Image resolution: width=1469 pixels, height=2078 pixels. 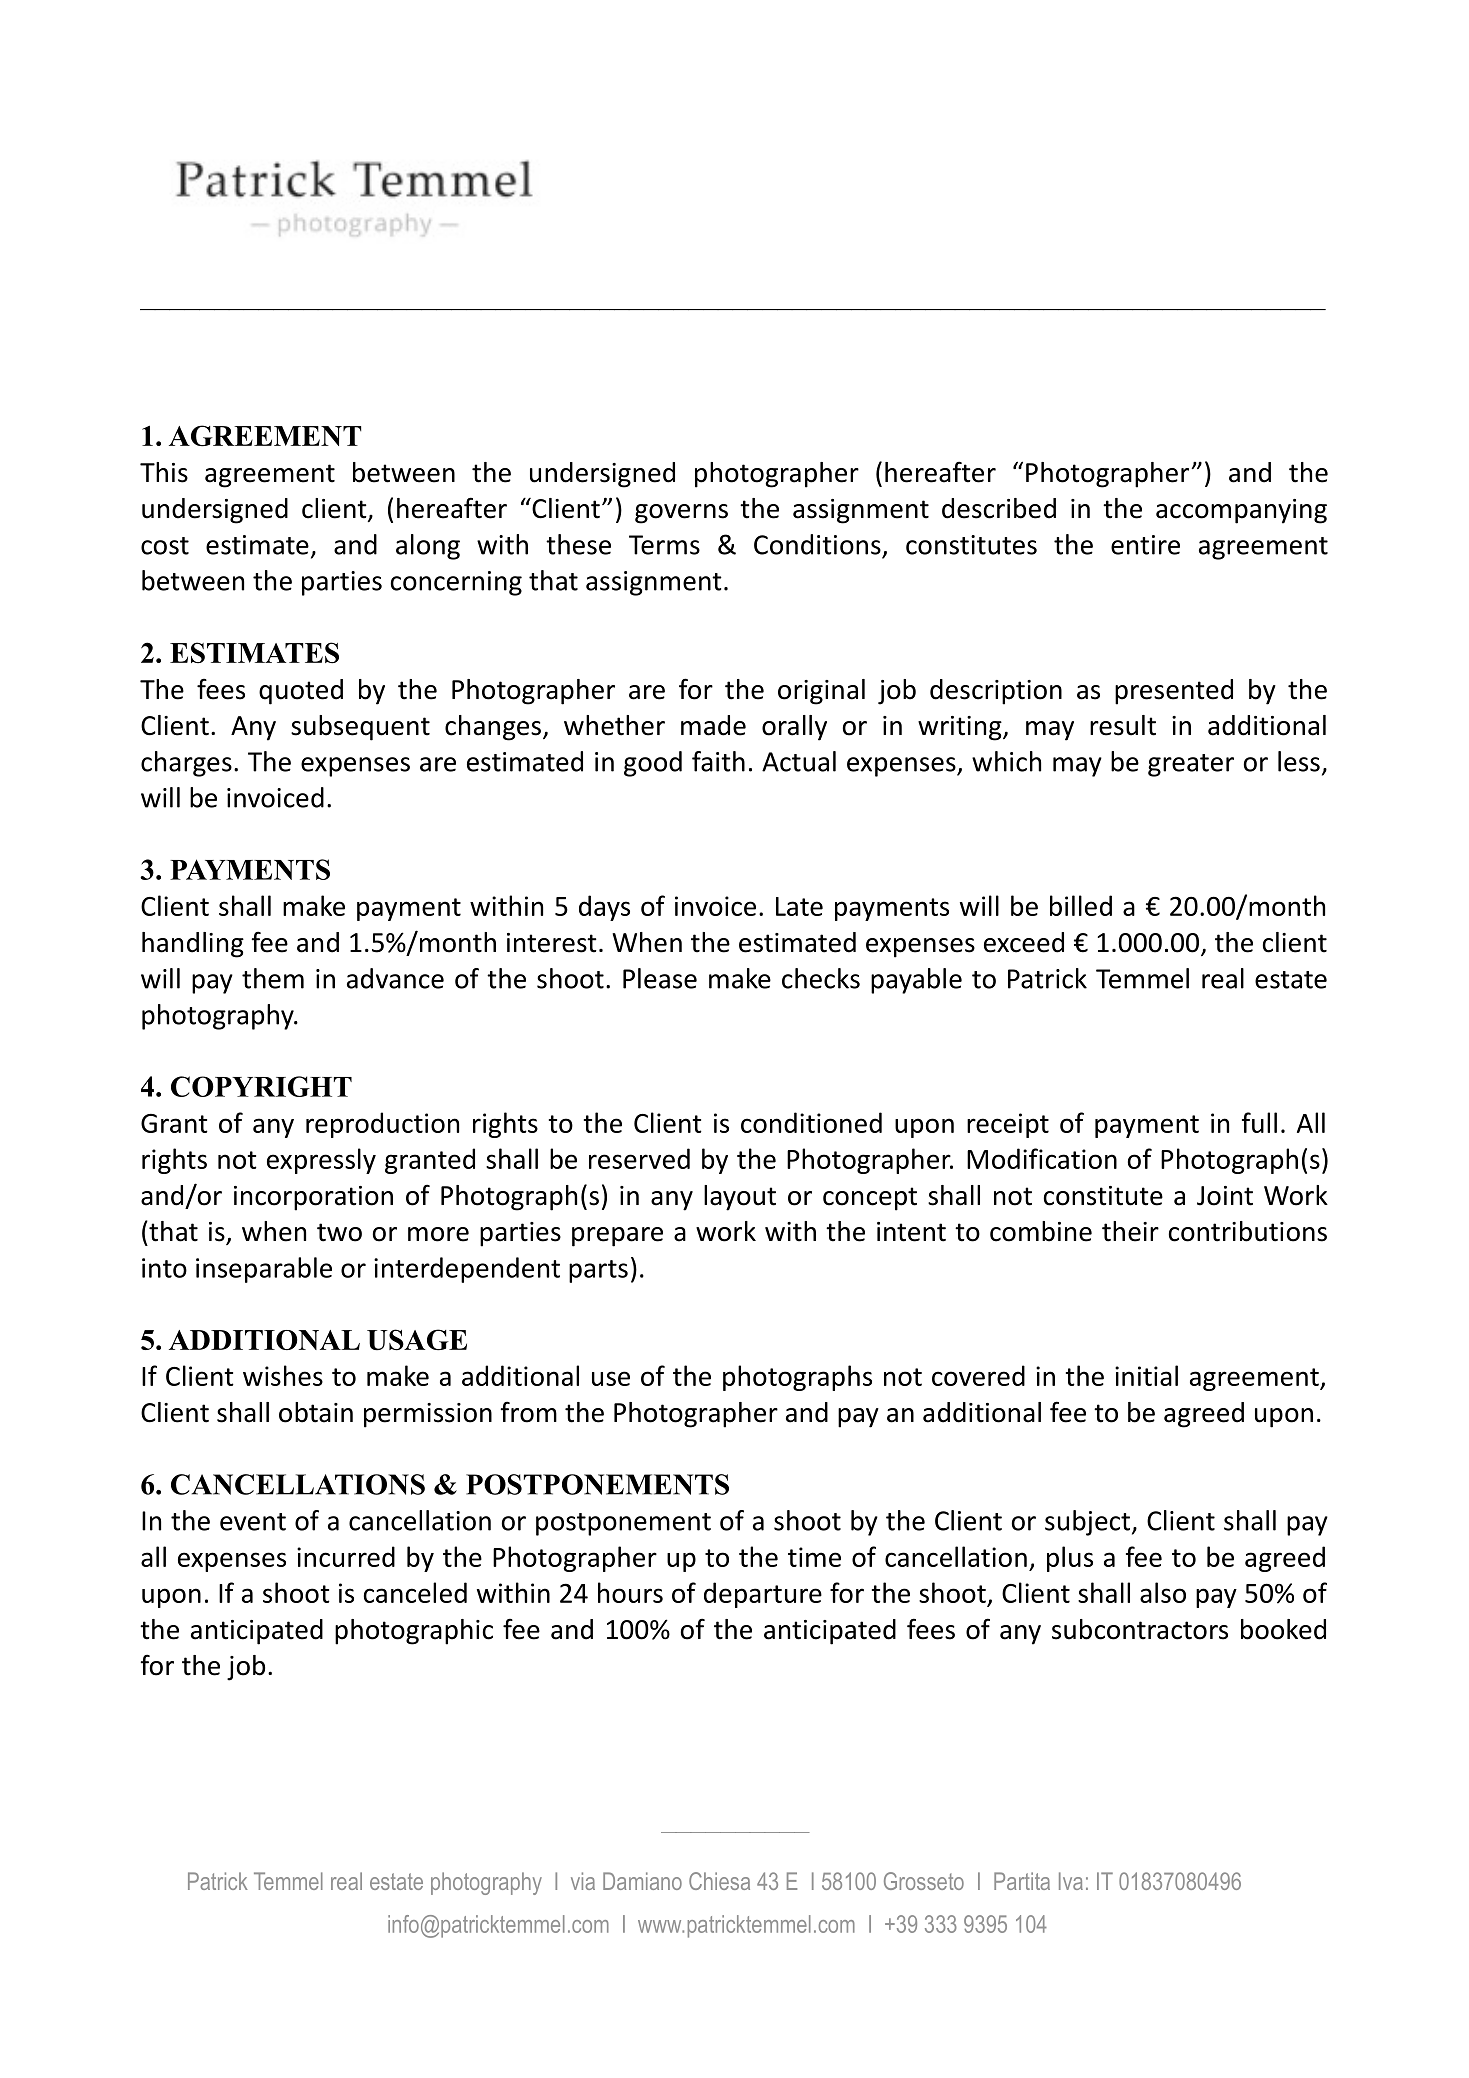 What do you see at coordinates (428, 547) in the page?
I see `along` at bounding box center [428, 547].
